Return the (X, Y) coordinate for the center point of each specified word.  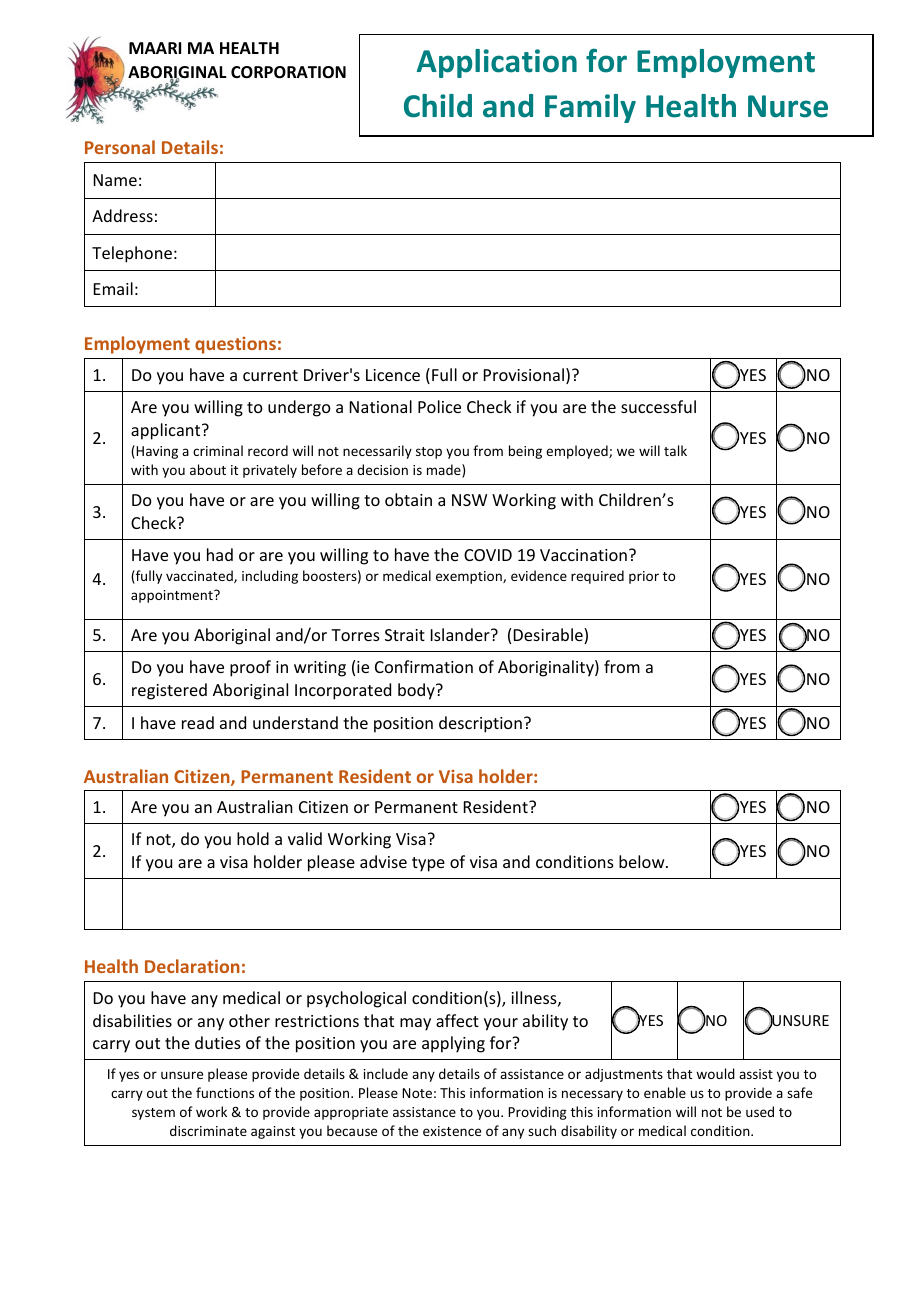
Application (497, 63)
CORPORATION (288, 72)
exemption (470, 577)
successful (658, 406)
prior (644, 577)
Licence (393, 375)
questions (235, 345)
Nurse (788, 106)
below (643, 861)
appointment (173, 596)
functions (225, 1092)
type (428, 864)
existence (452, 1131)
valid (305, 838)
